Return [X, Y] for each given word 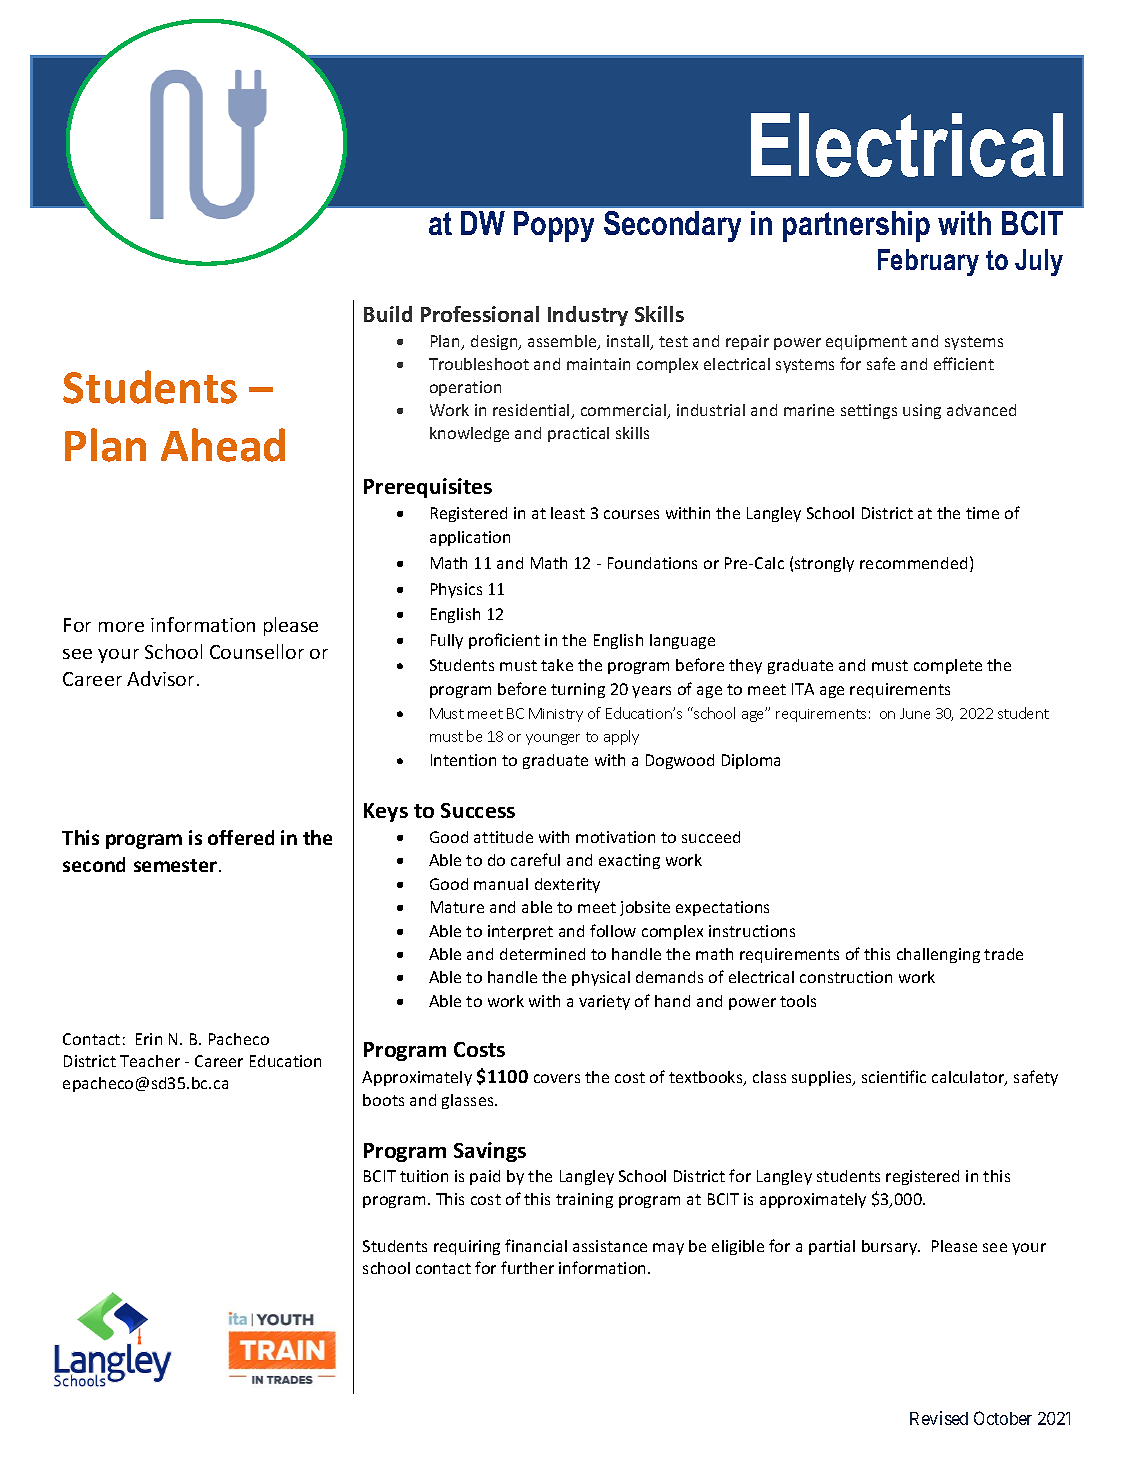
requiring [467, 1247]
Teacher [150, 1061]
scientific [894, 1076]
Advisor [160, 678]
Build [388, 314]
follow [613, 930]
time [982, 513]
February [928, 262]
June [915, 713]
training [584, 1200]
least [568, 513]
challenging [938, 955]
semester [177, 865]
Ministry [556, 715]
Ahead [223, 445]
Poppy [554, 226]
